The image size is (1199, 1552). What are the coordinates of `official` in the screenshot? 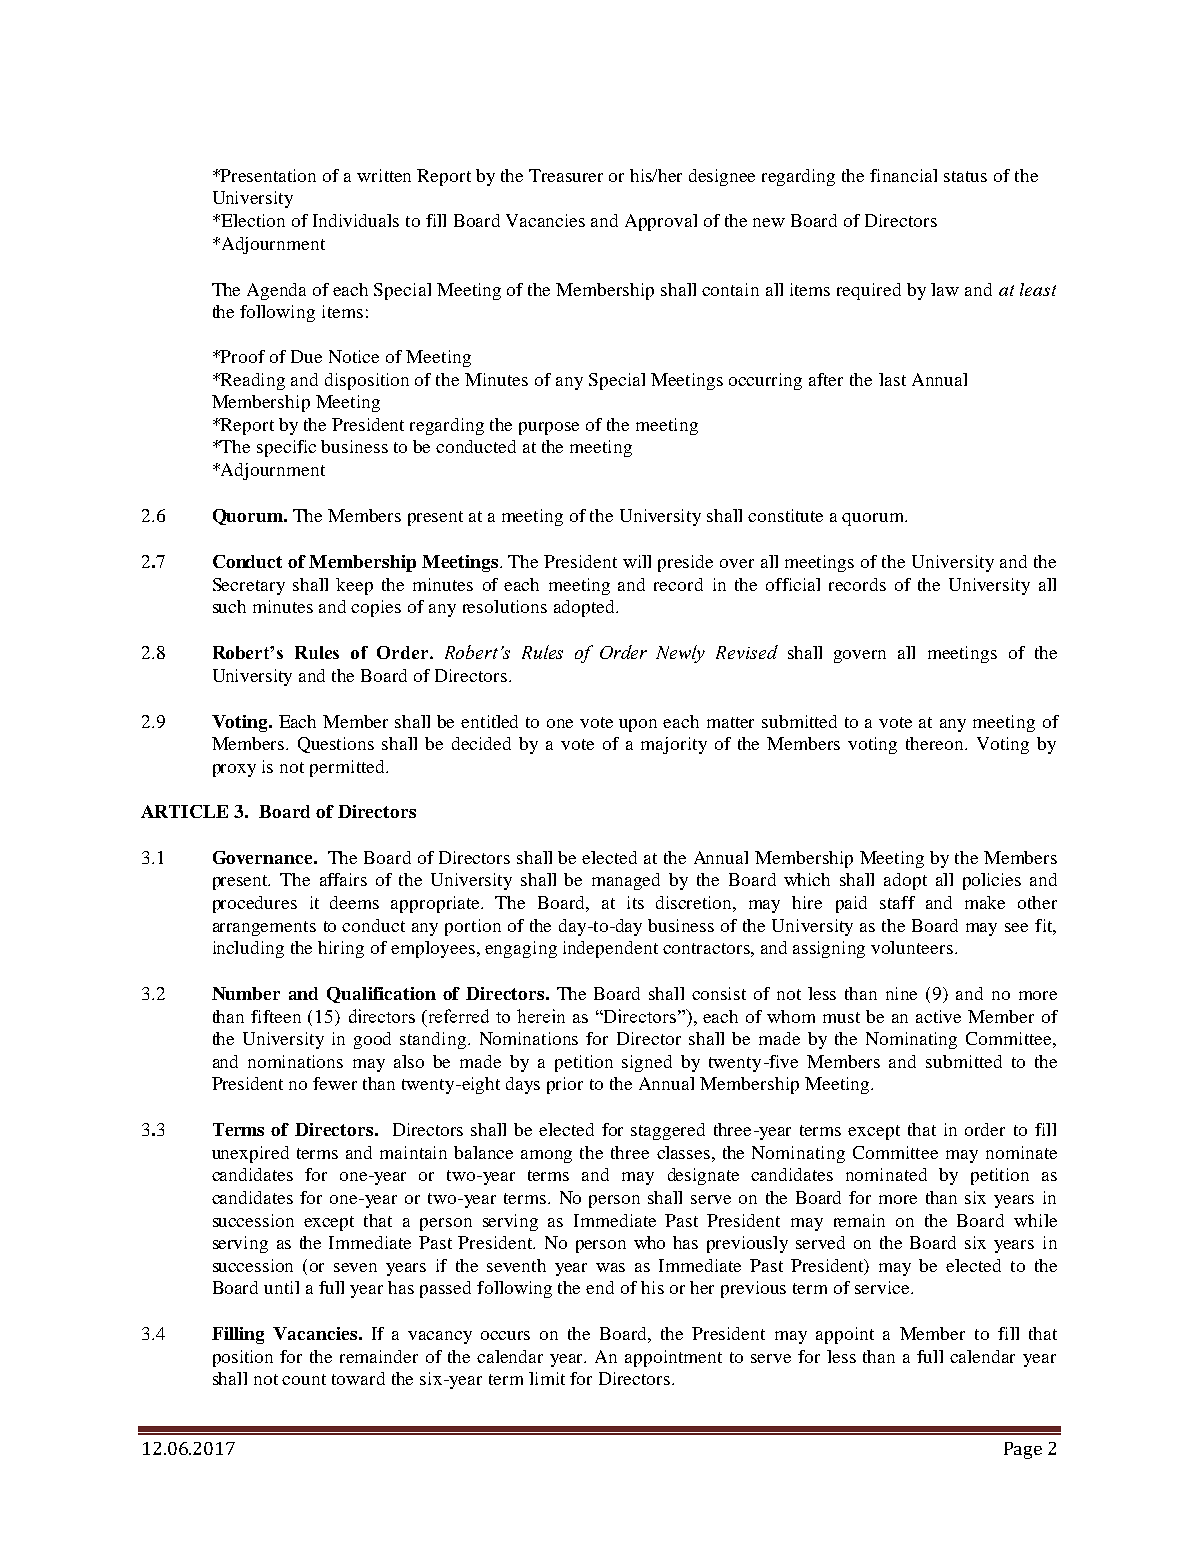 It's located at (793, 584).
